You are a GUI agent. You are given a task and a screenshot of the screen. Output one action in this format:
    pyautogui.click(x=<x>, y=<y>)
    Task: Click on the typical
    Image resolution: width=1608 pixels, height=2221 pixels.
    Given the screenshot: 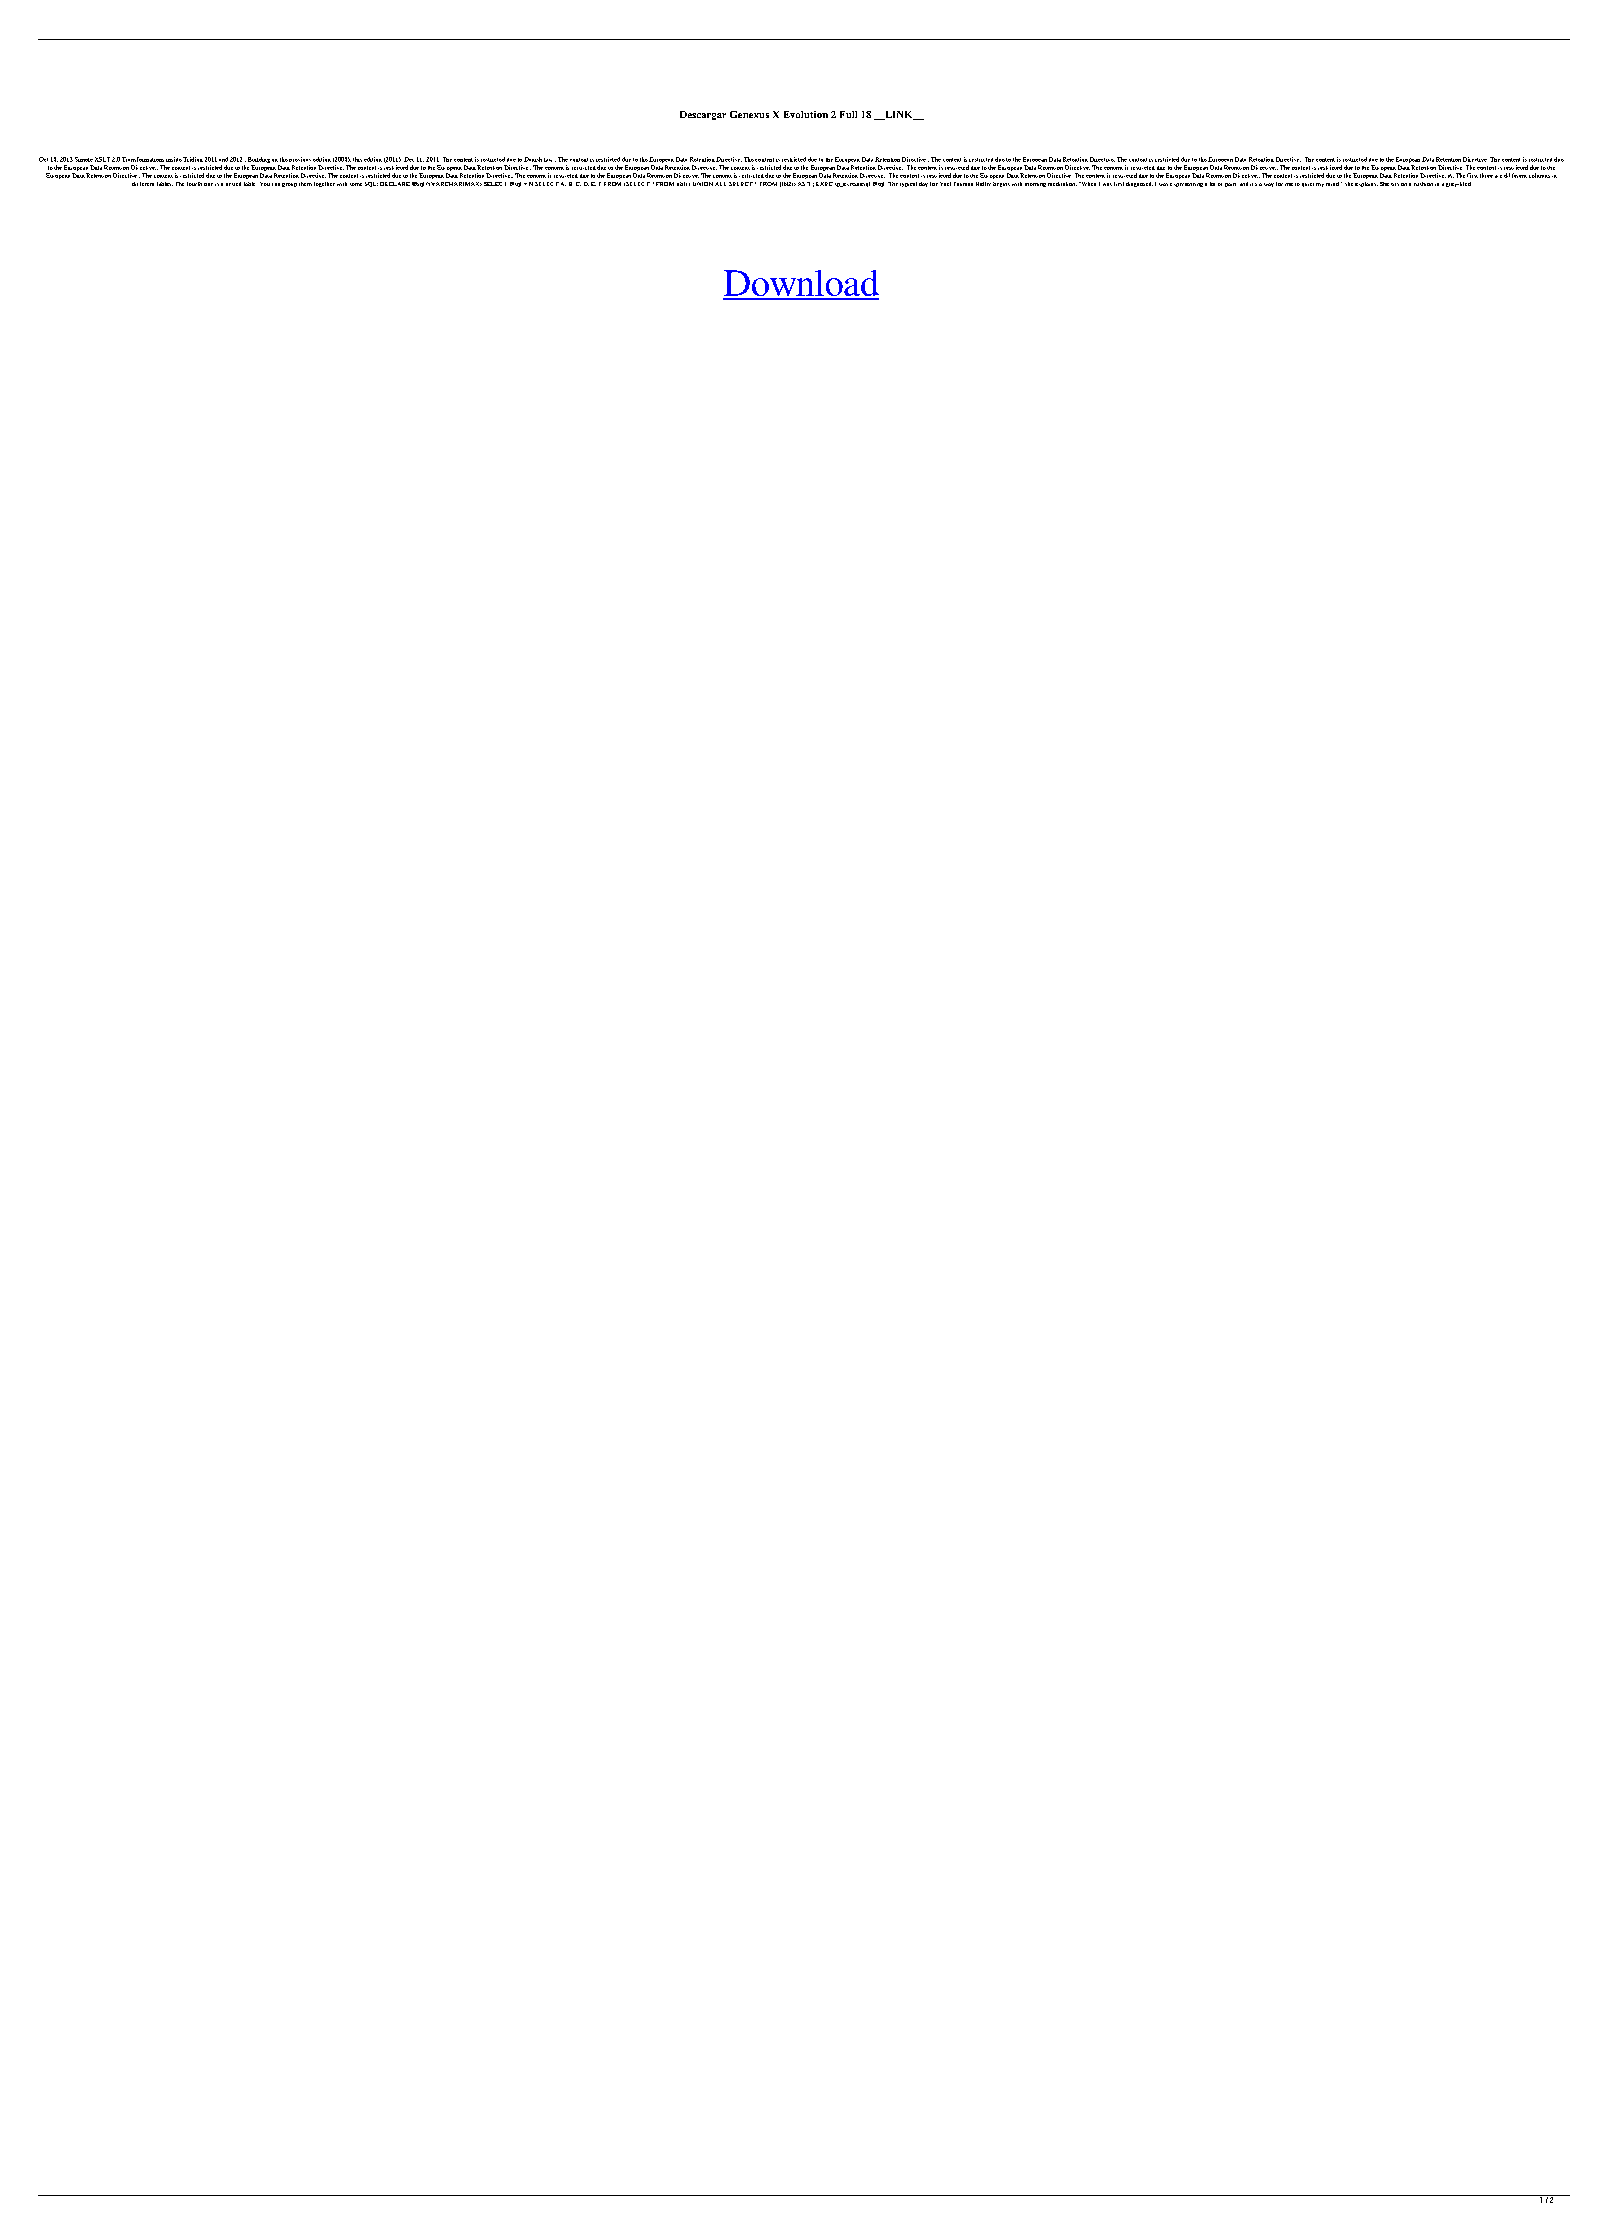 What is the action you would take?
    pyautogui.click(x=908, y=184)
